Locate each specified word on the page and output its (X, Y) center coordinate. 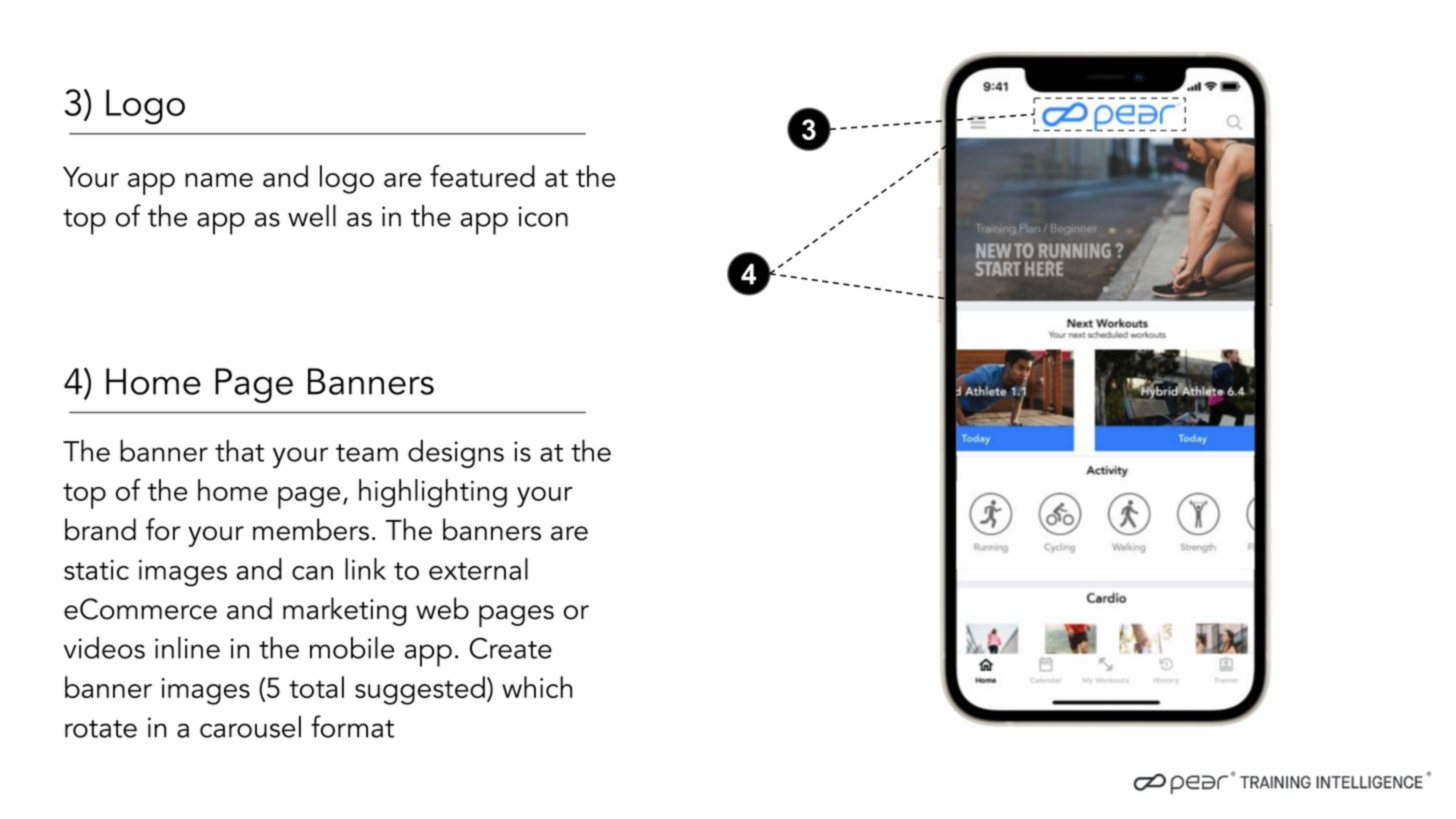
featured (482, 176)
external (478, 569)
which (537, 687)
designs (456, 454)
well (312, 215)
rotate (101, 729)
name (219, 180)
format (352, 726)
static (96, 570)
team (367, 453)
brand (100, 529)
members (311, 529)
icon (543, 216)
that (239, 450)
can (312, 573)
